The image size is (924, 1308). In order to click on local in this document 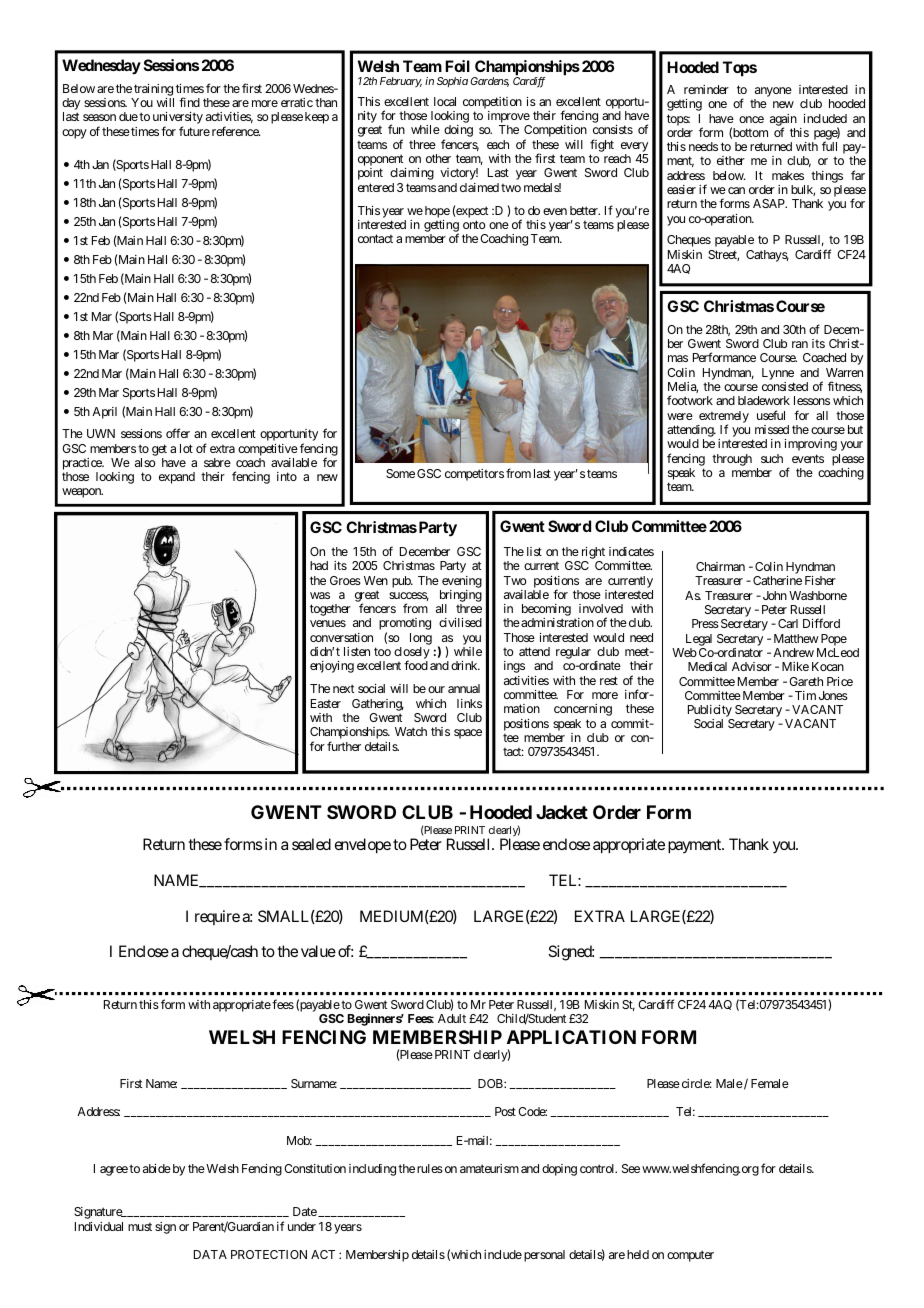, I will do `click(445, 101)`.
